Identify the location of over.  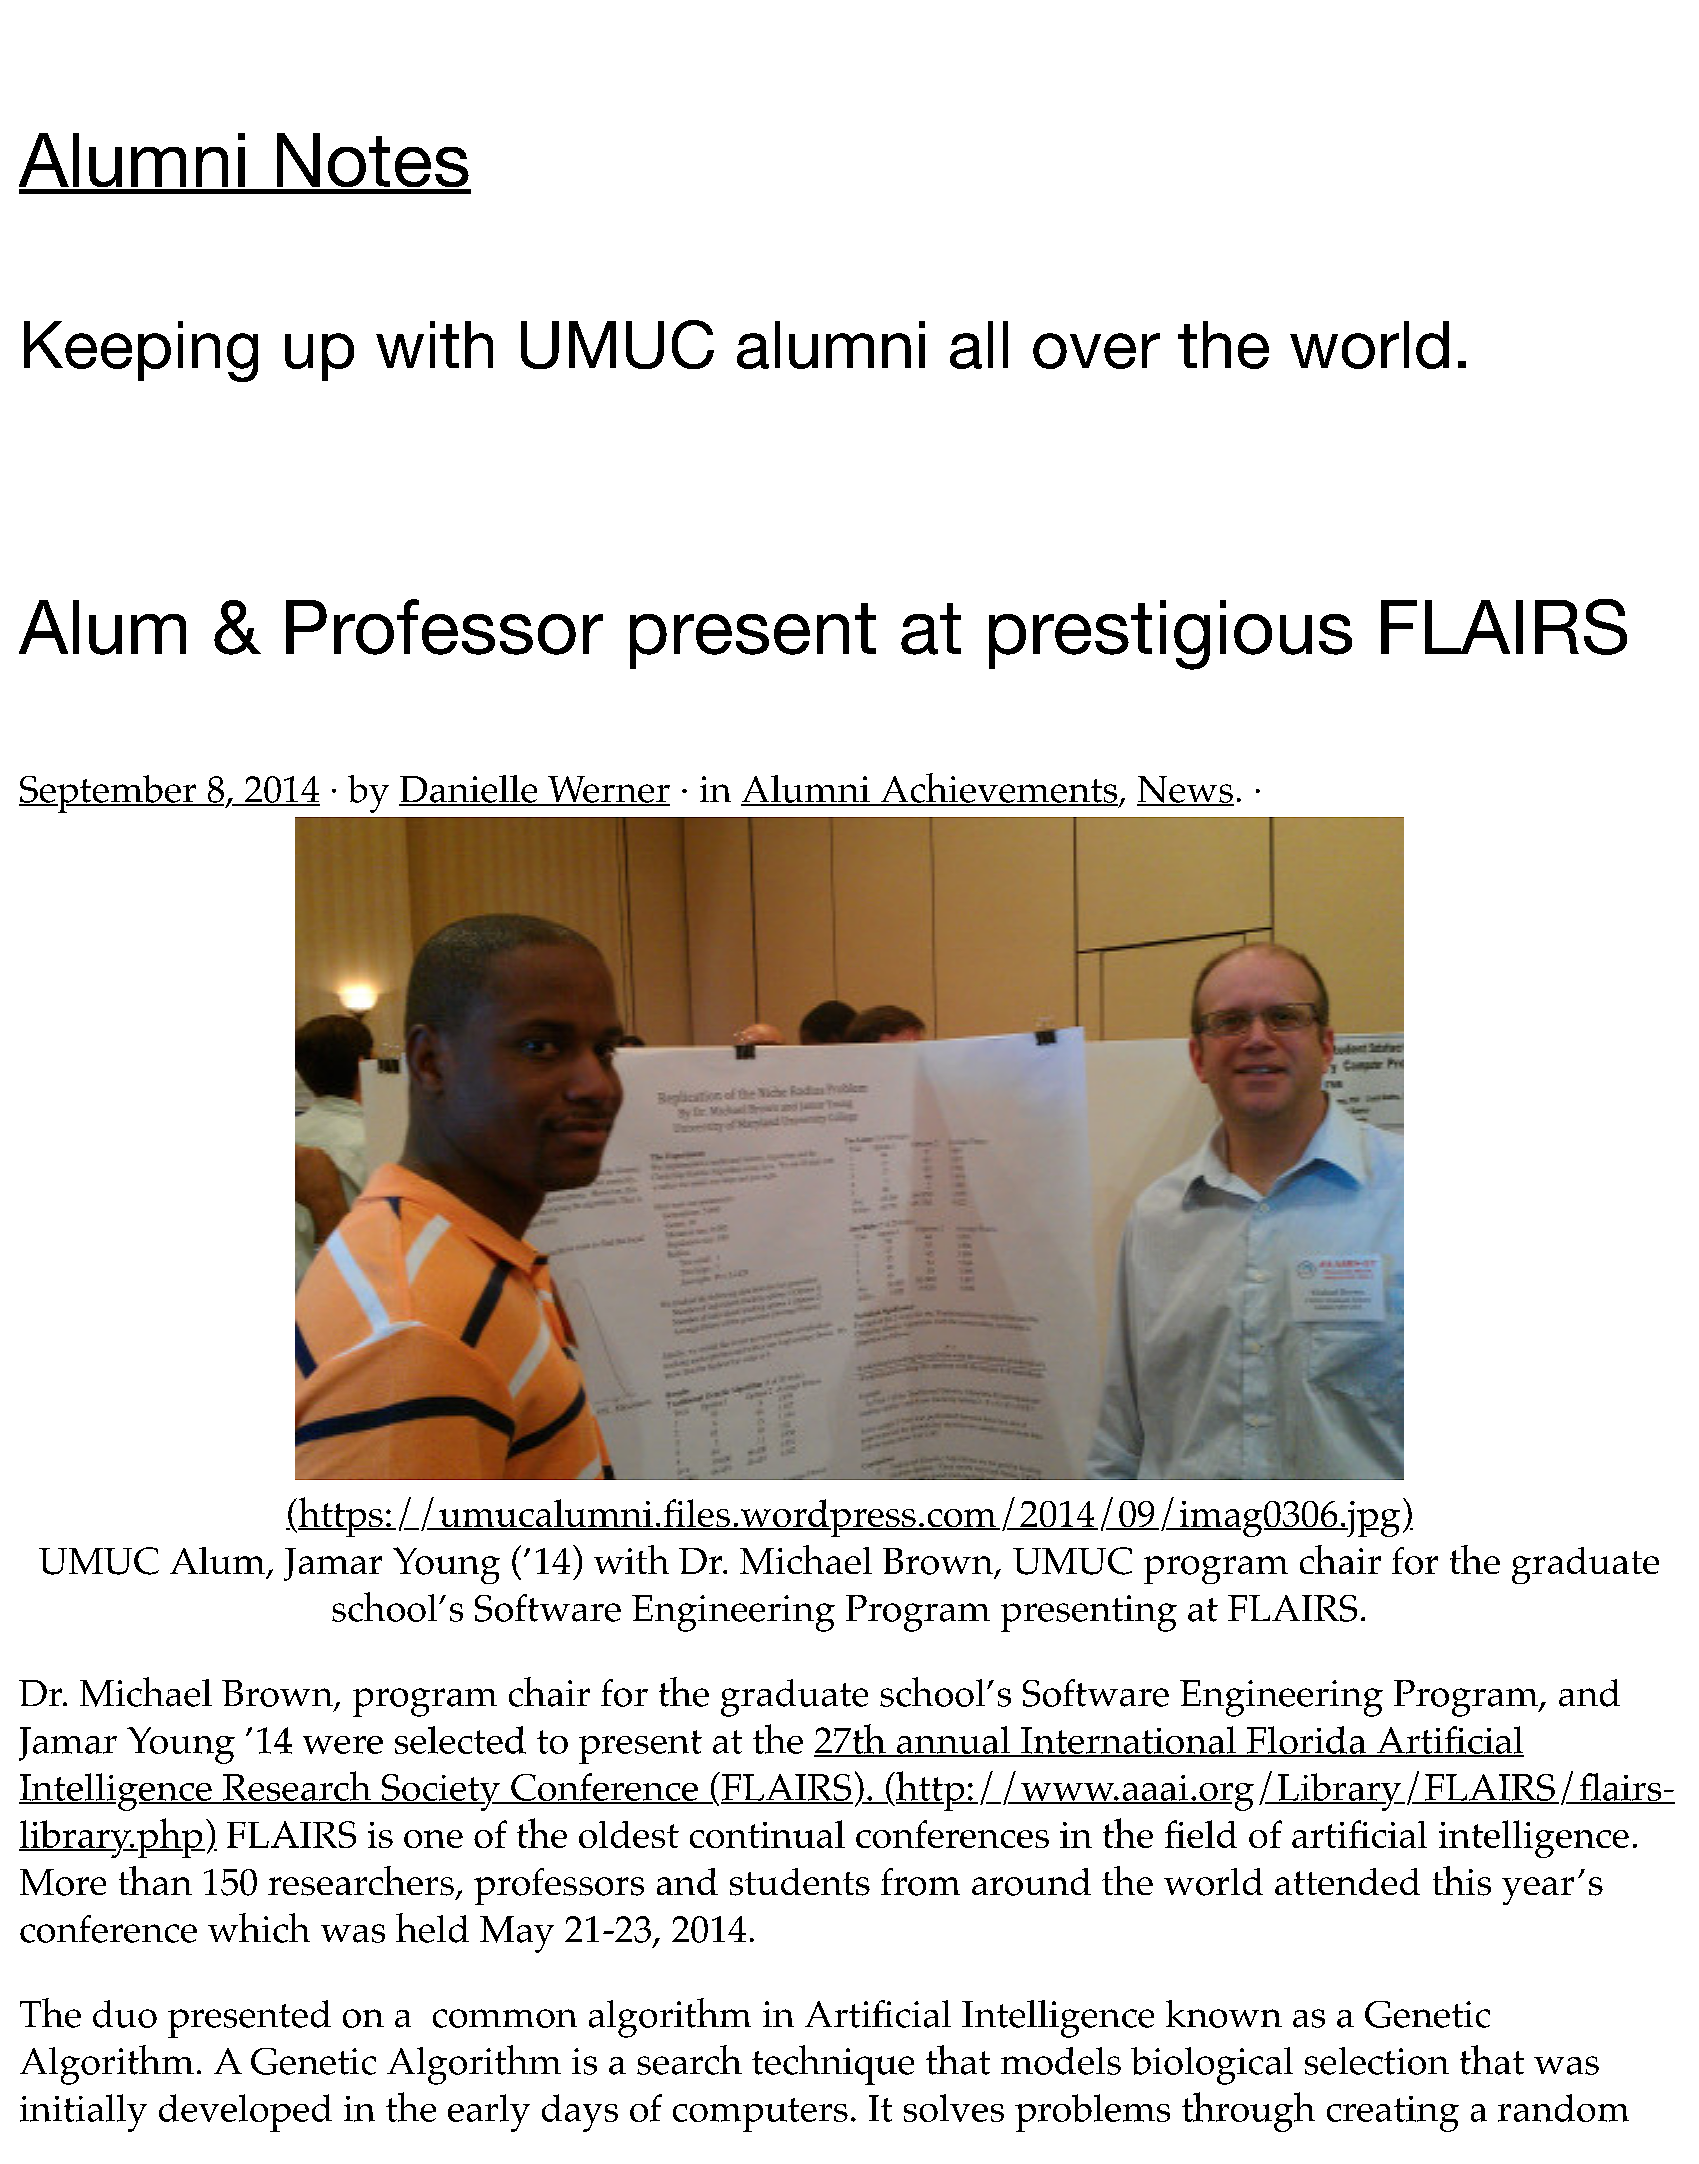
(1096, 351).
